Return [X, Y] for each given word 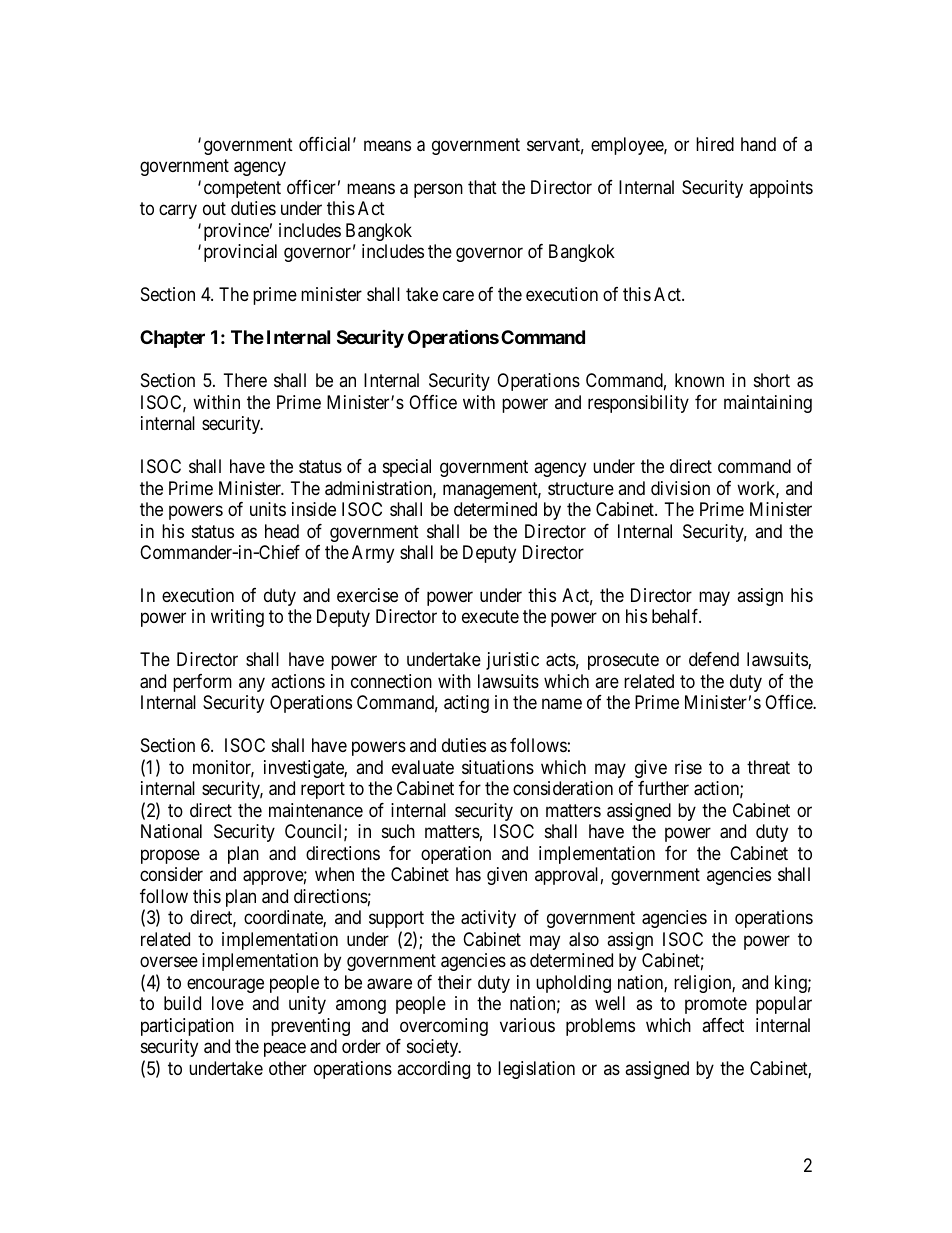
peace [285, 1050]
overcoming [444, 1027]
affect [723, 1025]
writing [237, 618]
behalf [676, 616]
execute [490, 617]
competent [242, 189]
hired [715, 144]
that [482, 187]
